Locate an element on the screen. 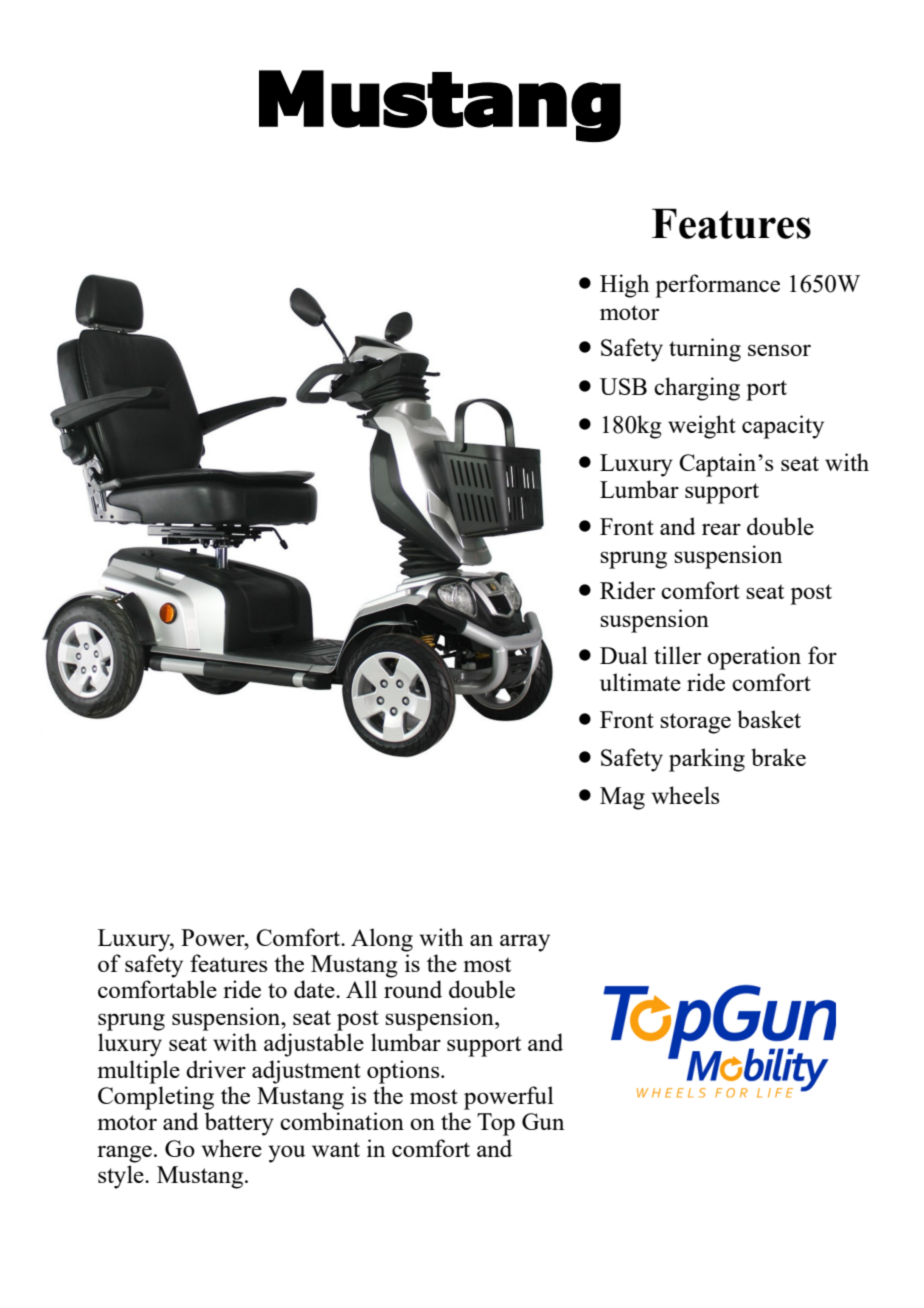 The image size is (924, 1308). Along is located at coordinates (382, 940).
